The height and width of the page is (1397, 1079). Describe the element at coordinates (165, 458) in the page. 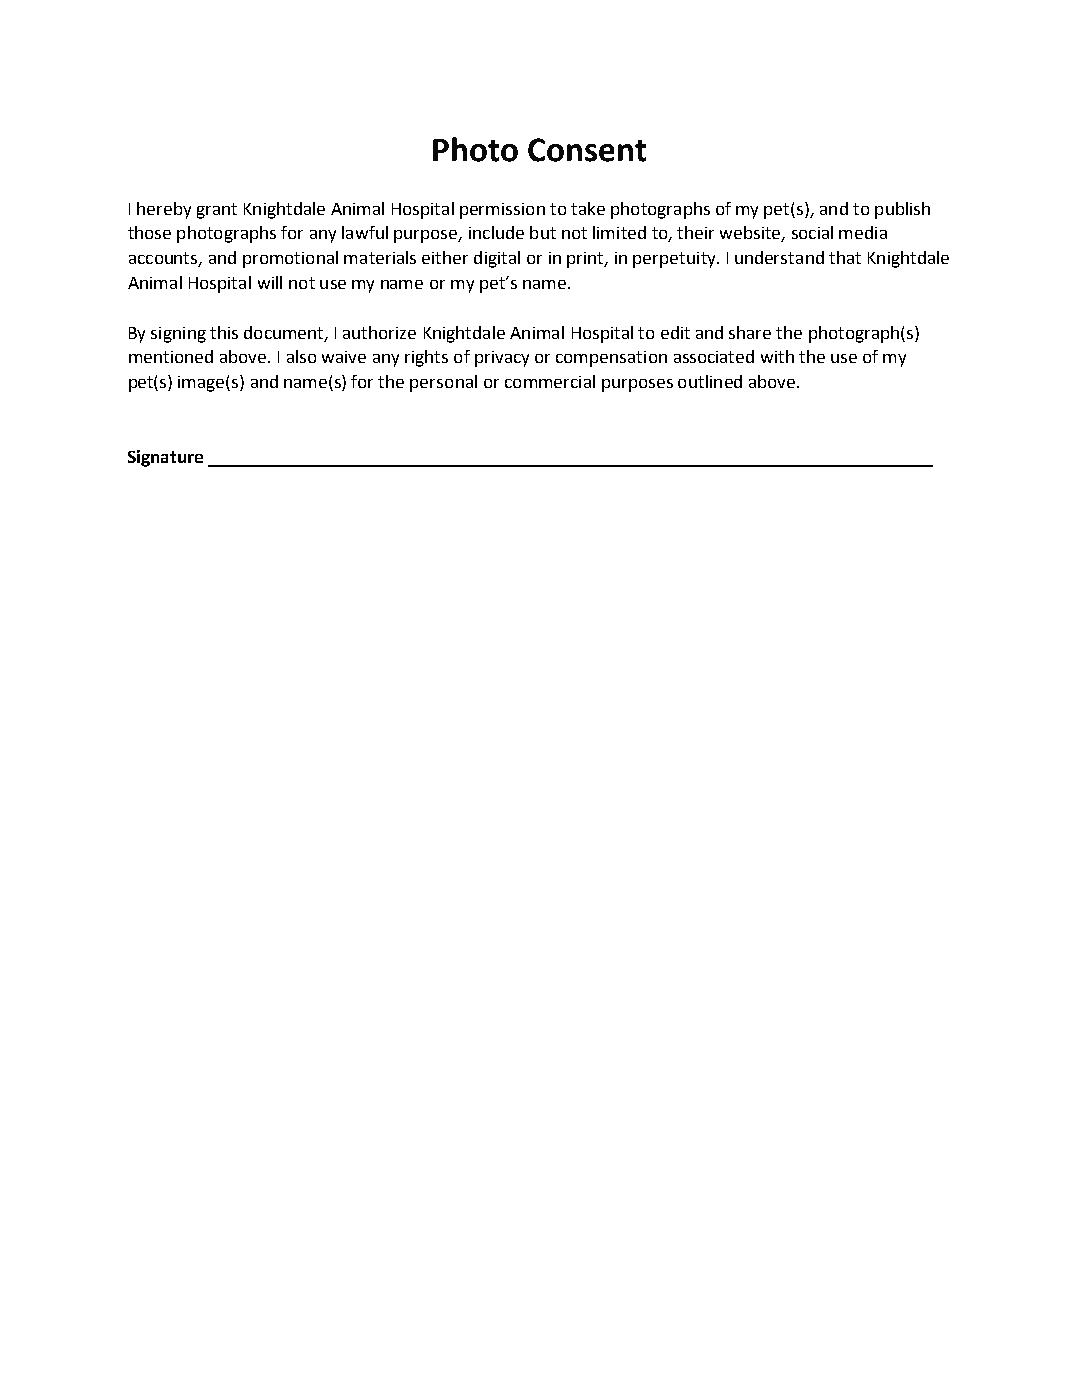

I see `Signature` at that location.
